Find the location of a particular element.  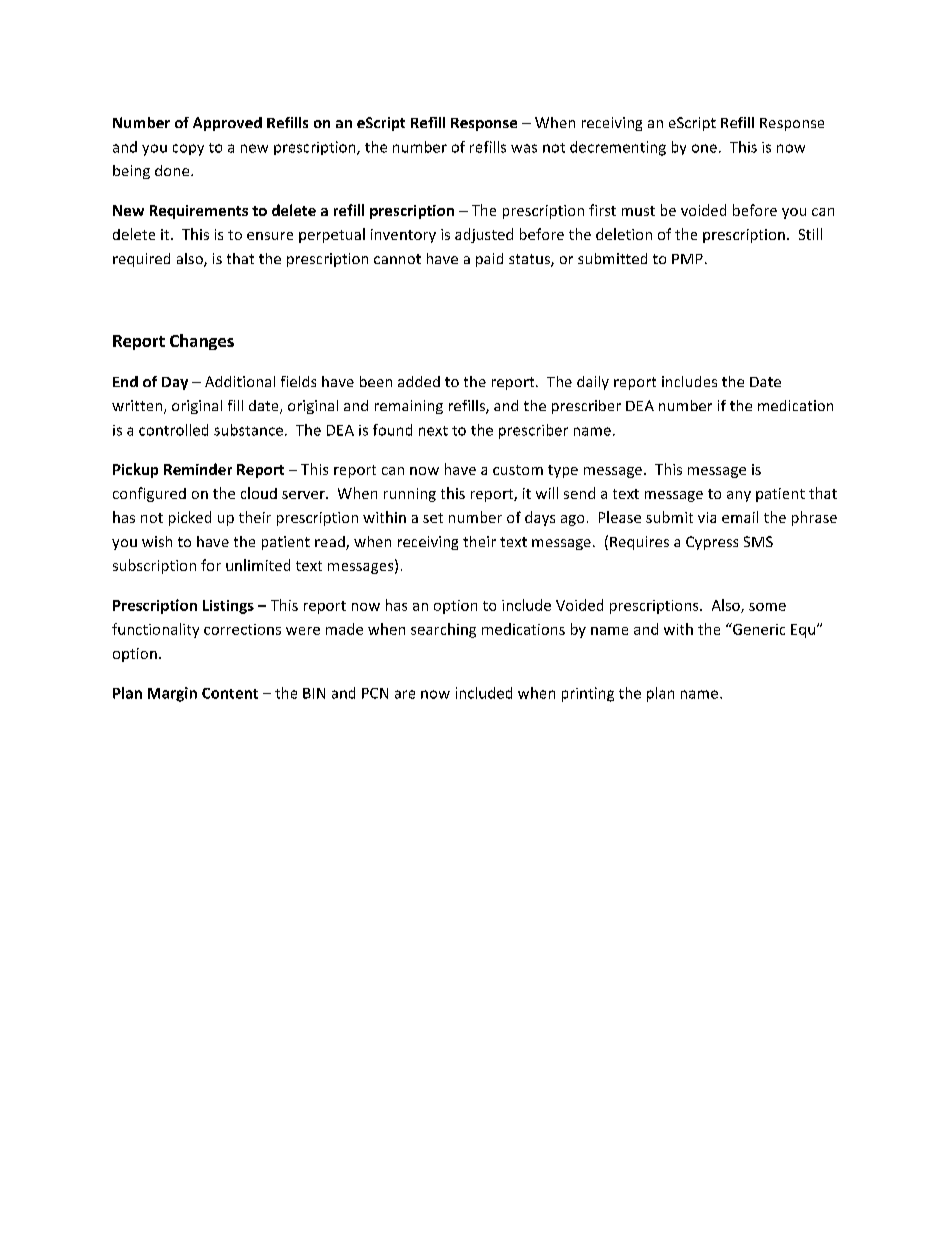

was is located at coordinates (524, 148).
